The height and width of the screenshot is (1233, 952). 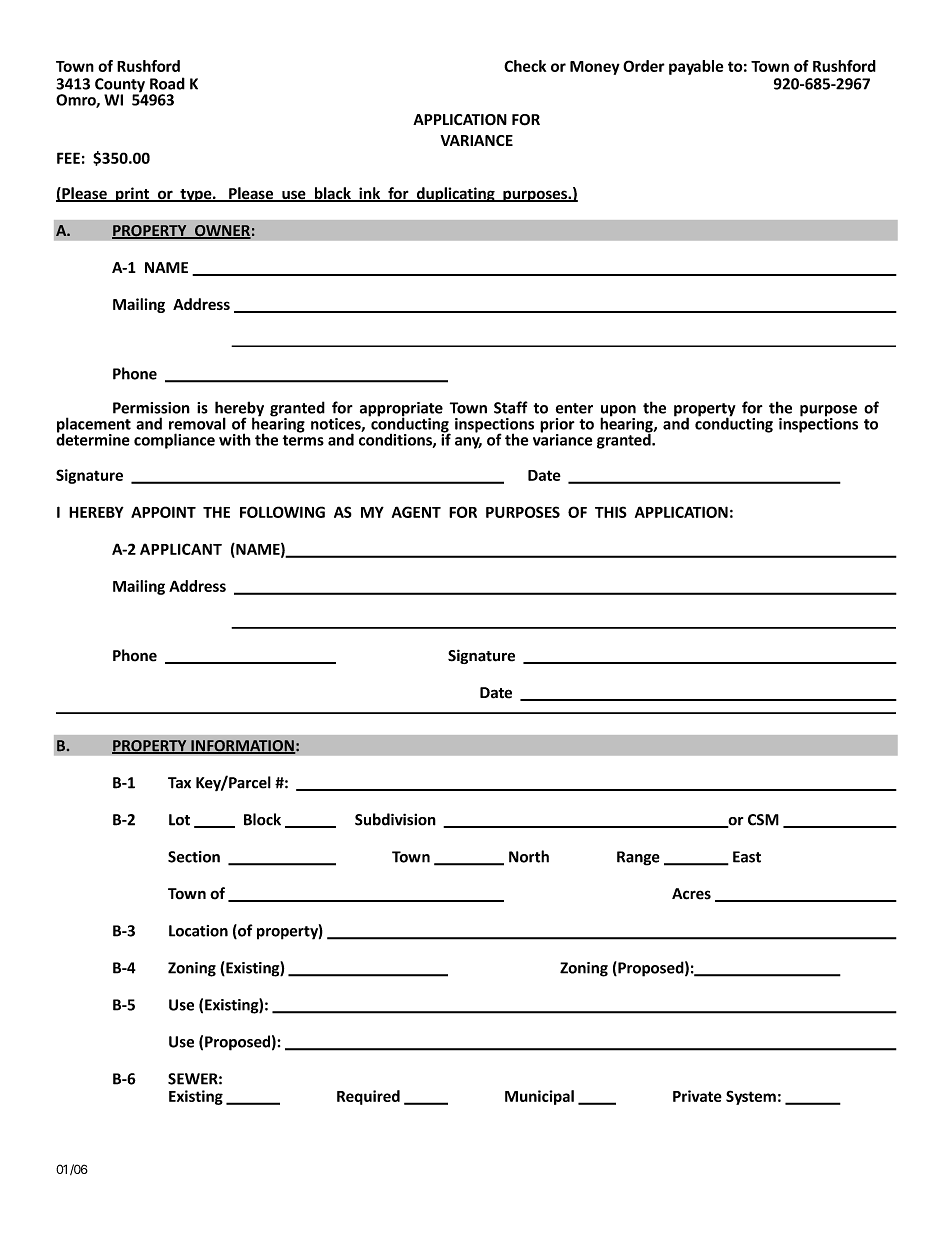 I want to click on upon, so click(x=618, y=412).
